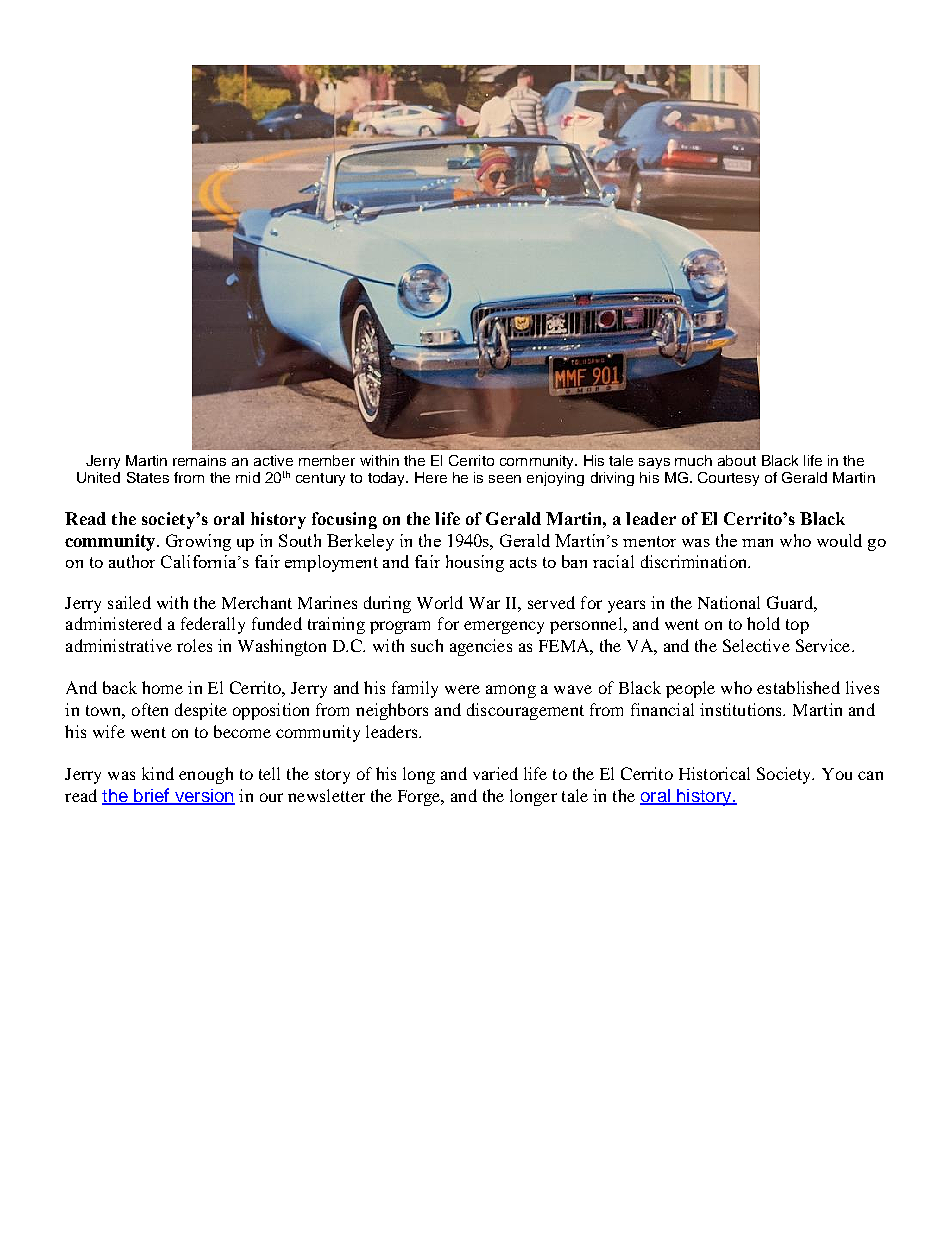 Image resolution: width=952 pixels, height=1233 pixels. What do you see at coordinates (203, 797) in the page?
I see `version` at bounding box center [203, 797].
